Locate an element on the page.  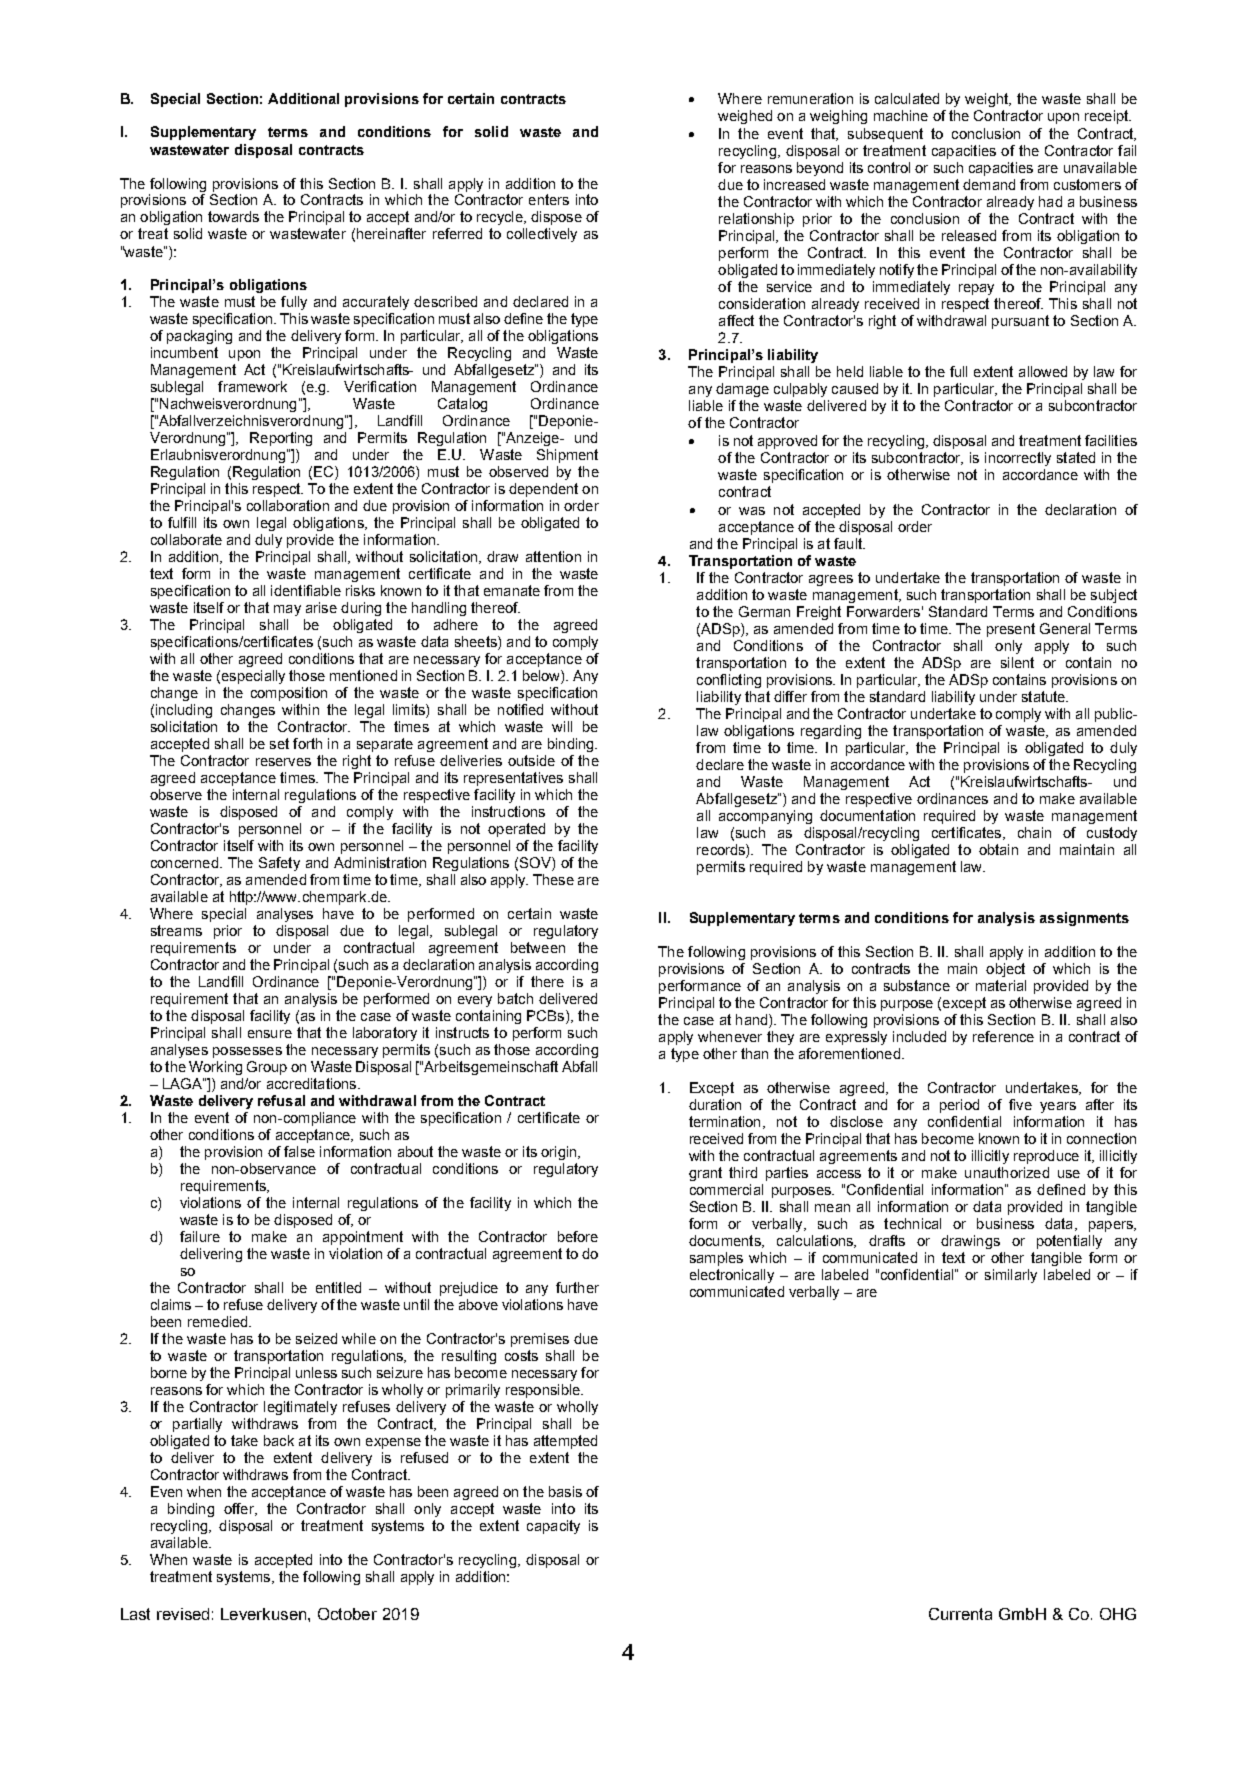
enters is located at coordinates (549, 199).
